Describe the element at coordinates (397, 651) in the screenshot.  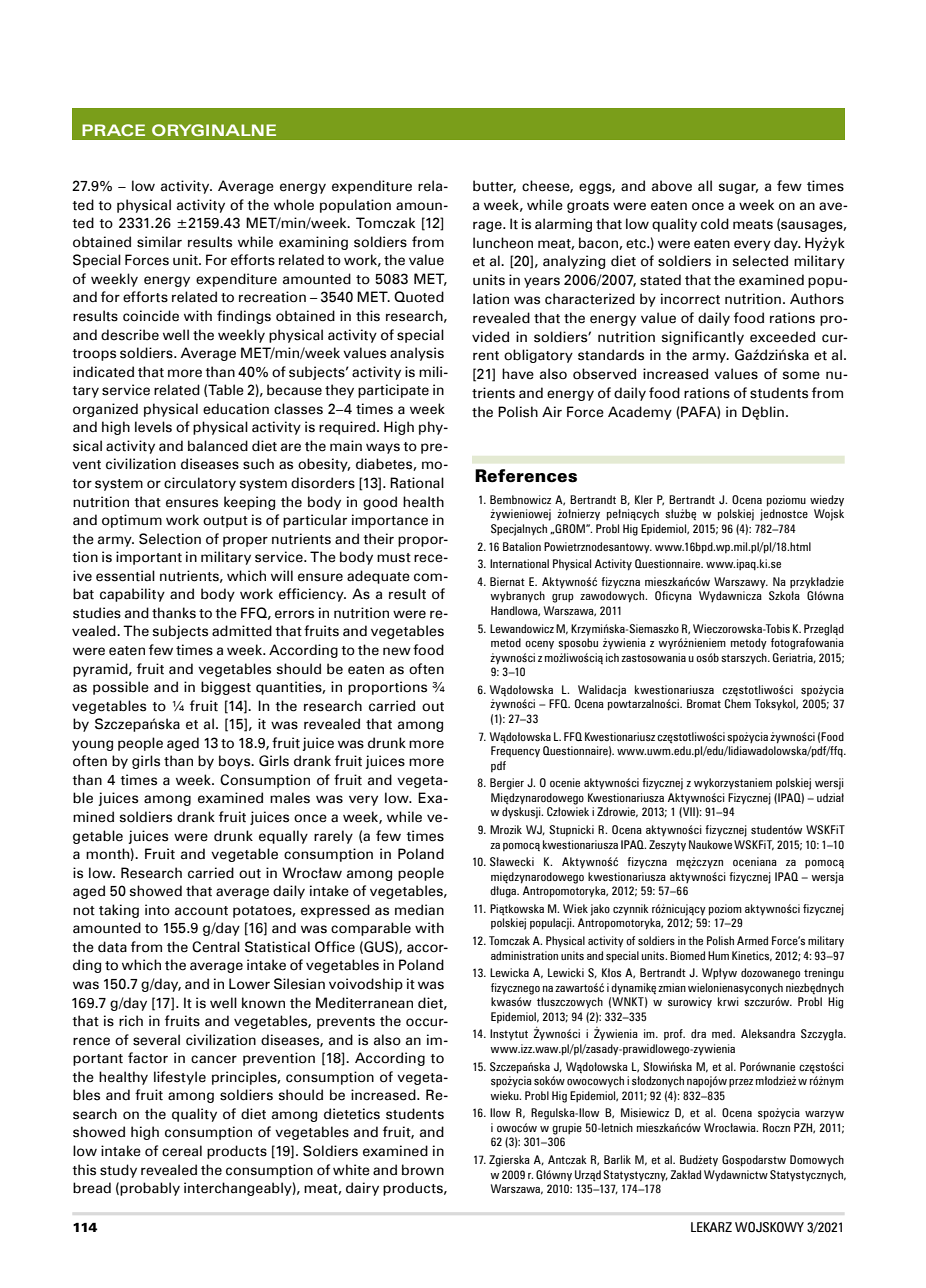
I see `new` at that location.
